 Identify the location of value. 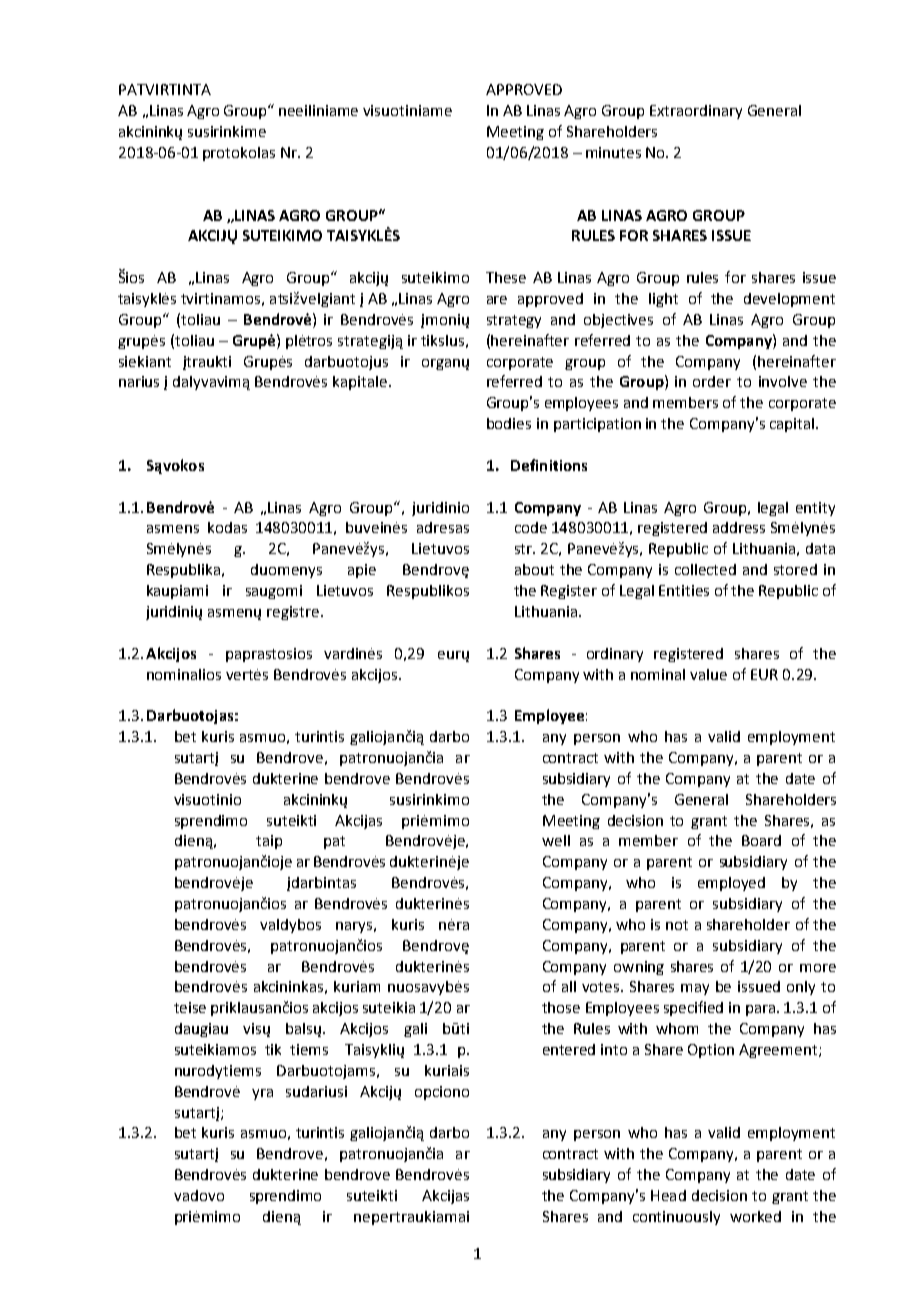
(708, 674).
